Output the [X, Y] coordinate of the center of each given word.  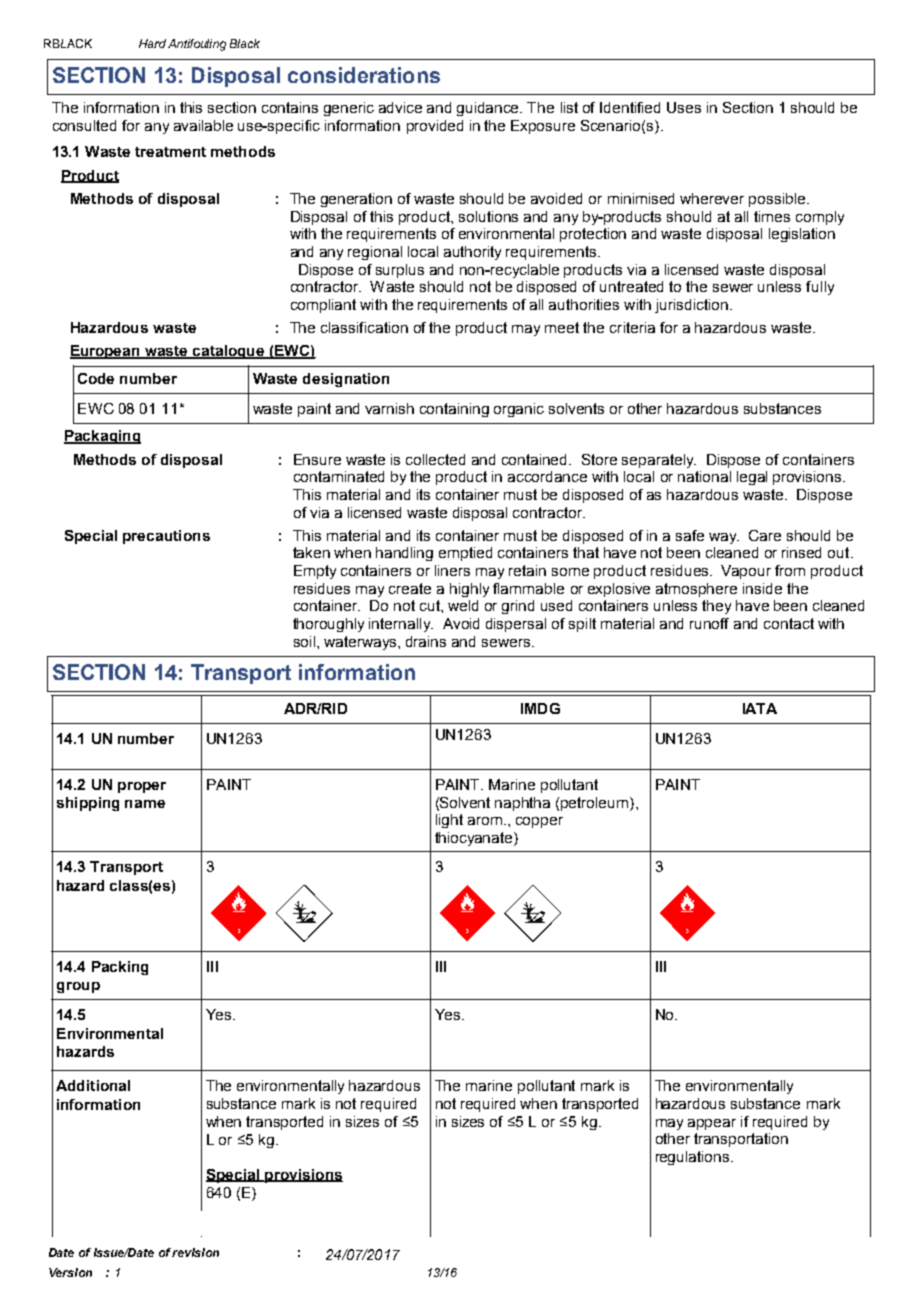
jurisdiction [691, 306]
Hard [152, 43]
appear [712, 1124]
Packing [120, 968]
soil [306, 641]
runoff [709, 623]
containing [454, 410]
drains [426, 641]
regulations [694, 1158]
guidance [489, 109]
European [106, 352]
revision [195, 1252]
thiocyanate [475, 839]
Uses [684, 107]
